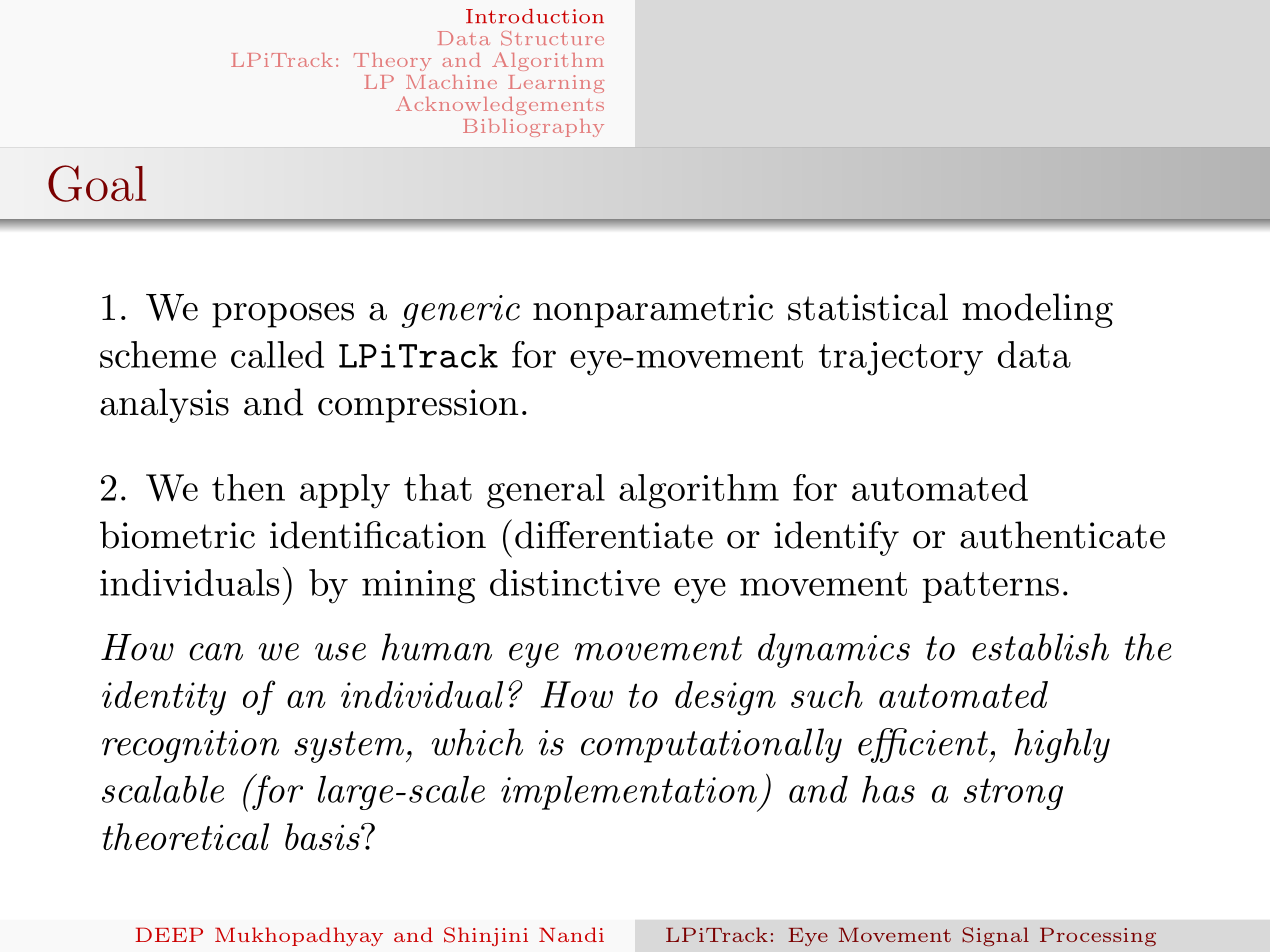  Describe the element at coordinates (1037, 310) in the document. I see `modeling` at that location.
